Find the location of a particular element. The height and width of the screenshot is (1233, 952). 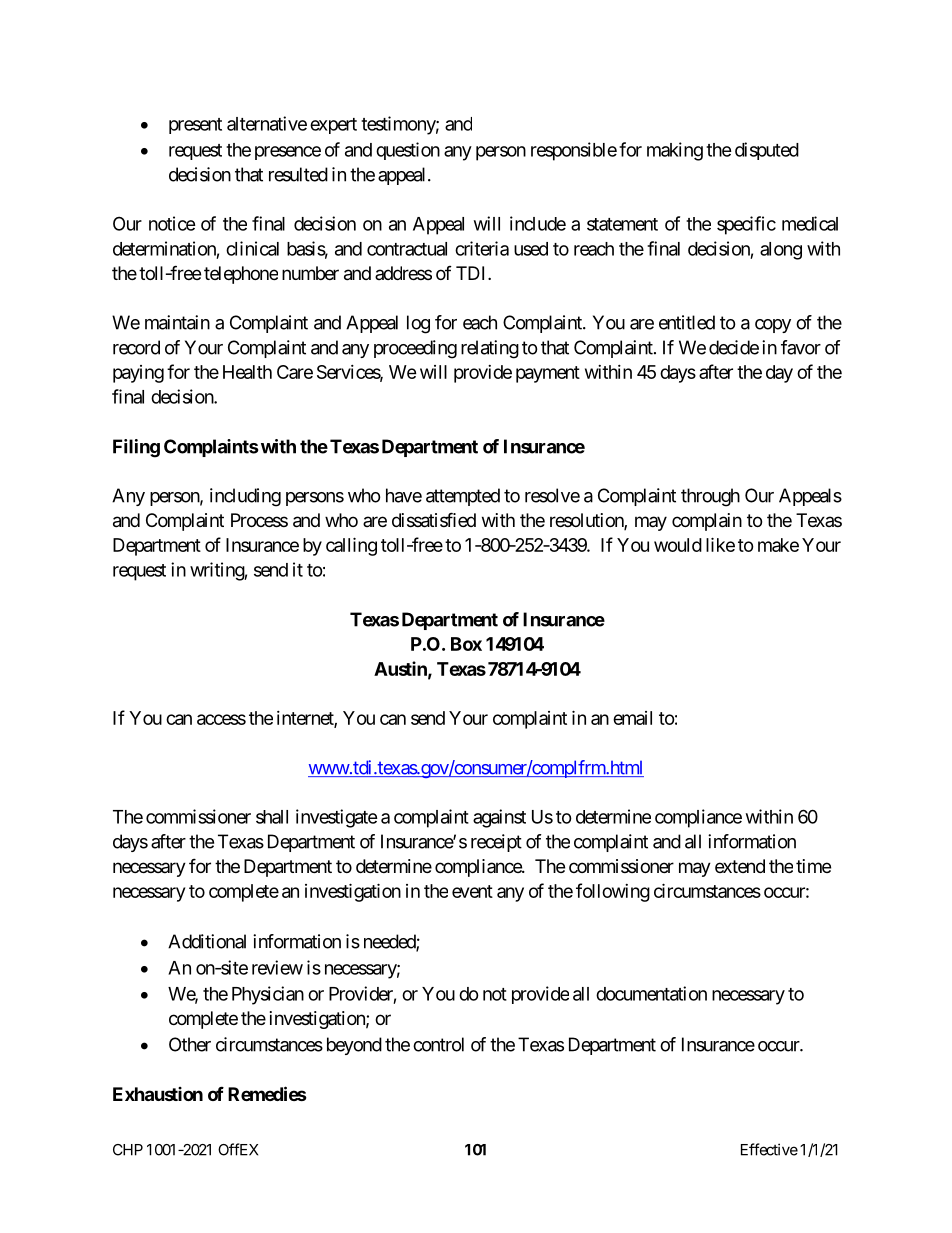

calling is located at coordinates (351, 546).
